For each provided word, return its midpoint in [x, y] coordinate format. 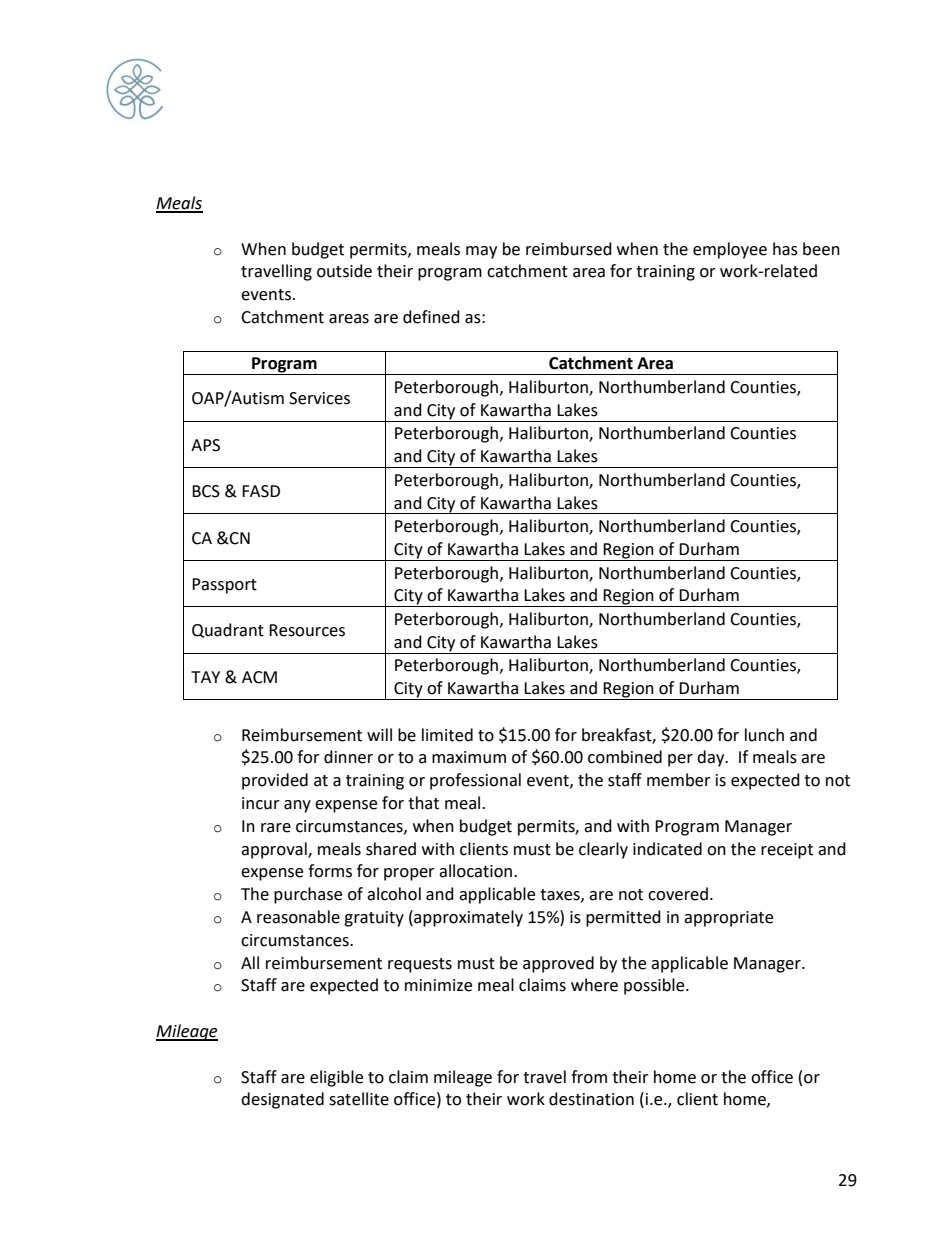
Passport [224, 586]
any [297, 806]
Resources [307, 630]
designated [282, 1100]
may [481, 252]
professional [475, 781]
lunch [764, 735]
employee [730, 250]
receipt [787, 851]
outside [344, 271]
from [589, 1077]
